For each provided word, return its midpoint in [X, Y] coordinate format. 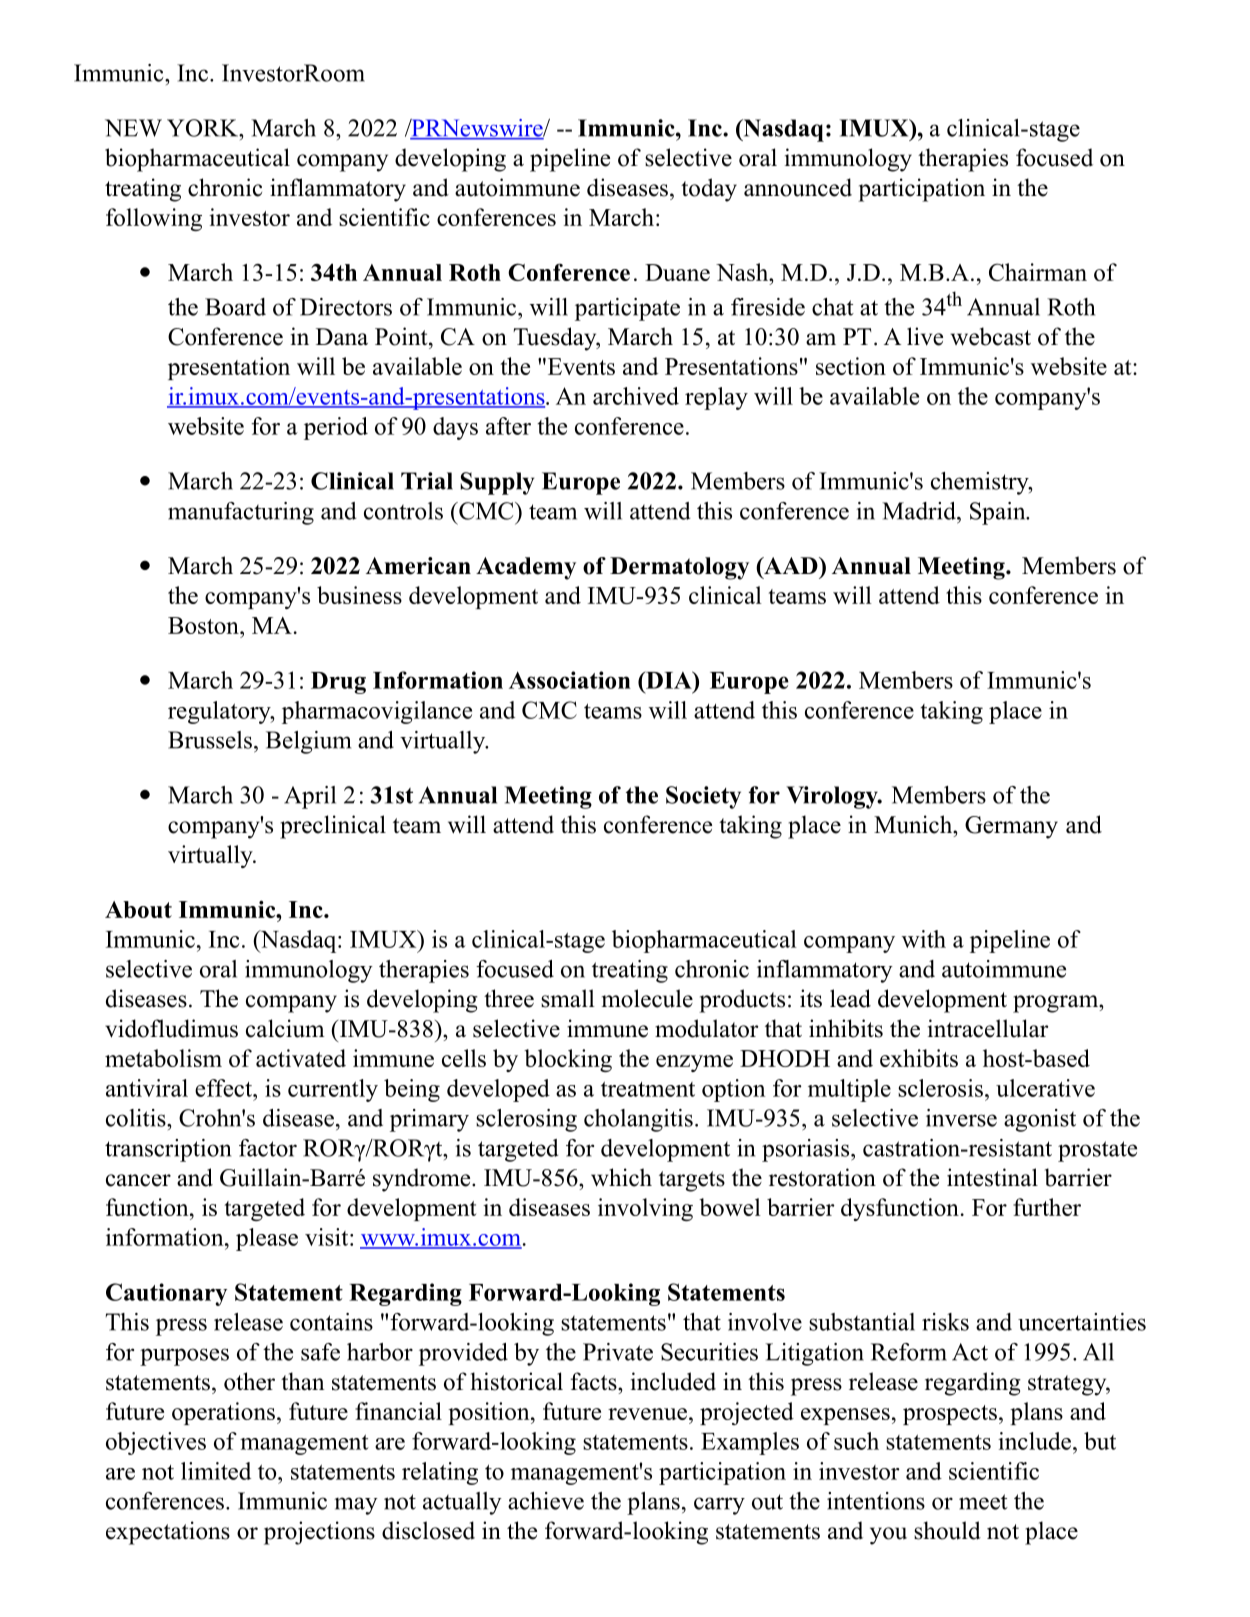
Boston [204, 625]
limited [216, 1471]
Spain [999, 513]
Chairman [1038, 272]
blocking [568, 1060]
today [709, 190]
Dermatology [679, 568]
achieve [546, 1501]
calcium [285, 1028]
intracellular [988, 1028]
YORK [204, 128]
